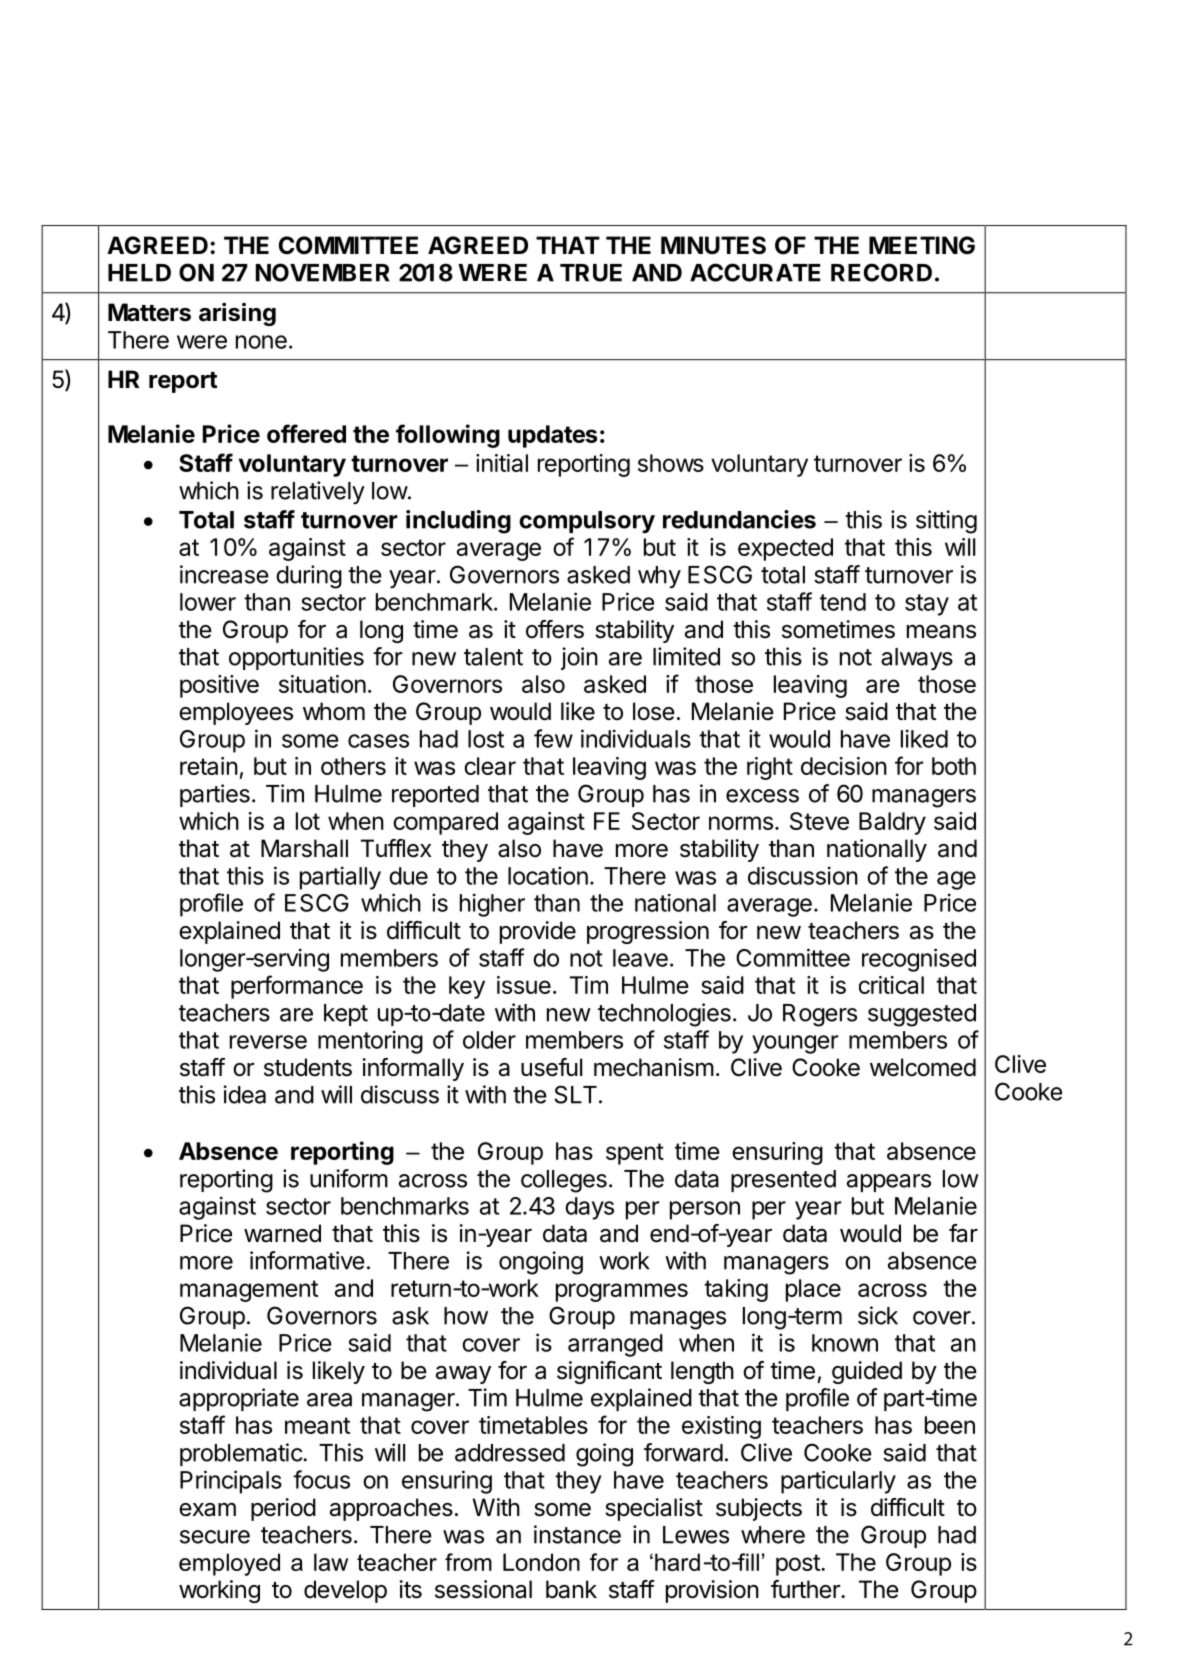 This screenshot has width=1182, height=1671. What do you see at coordinates (229, 1564) in the screenshot?
I see `employed` at bounding box center [229, 1564].
